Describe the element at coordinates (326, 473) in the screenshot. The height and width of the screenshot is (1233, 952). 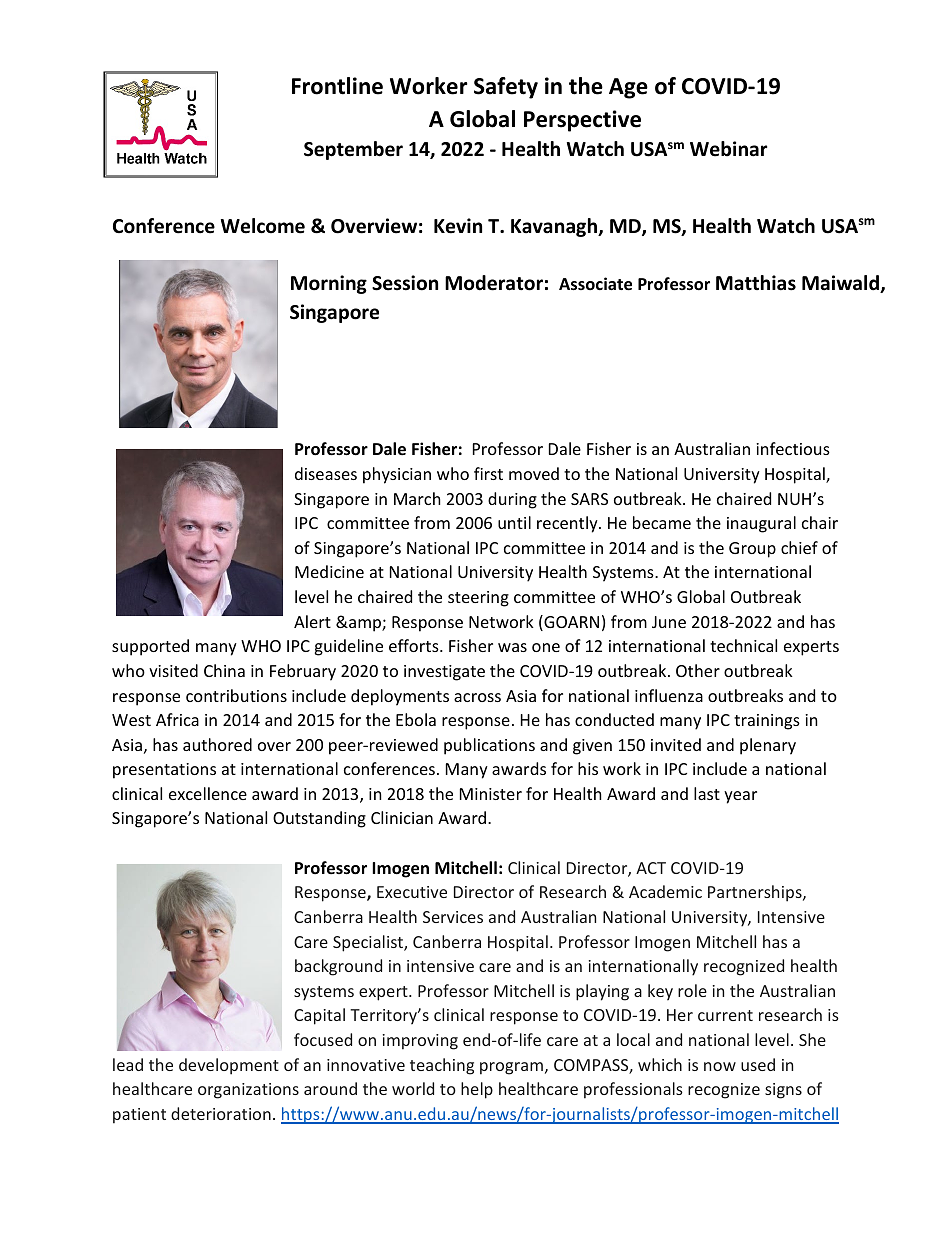
I see `diseases` at that location.
